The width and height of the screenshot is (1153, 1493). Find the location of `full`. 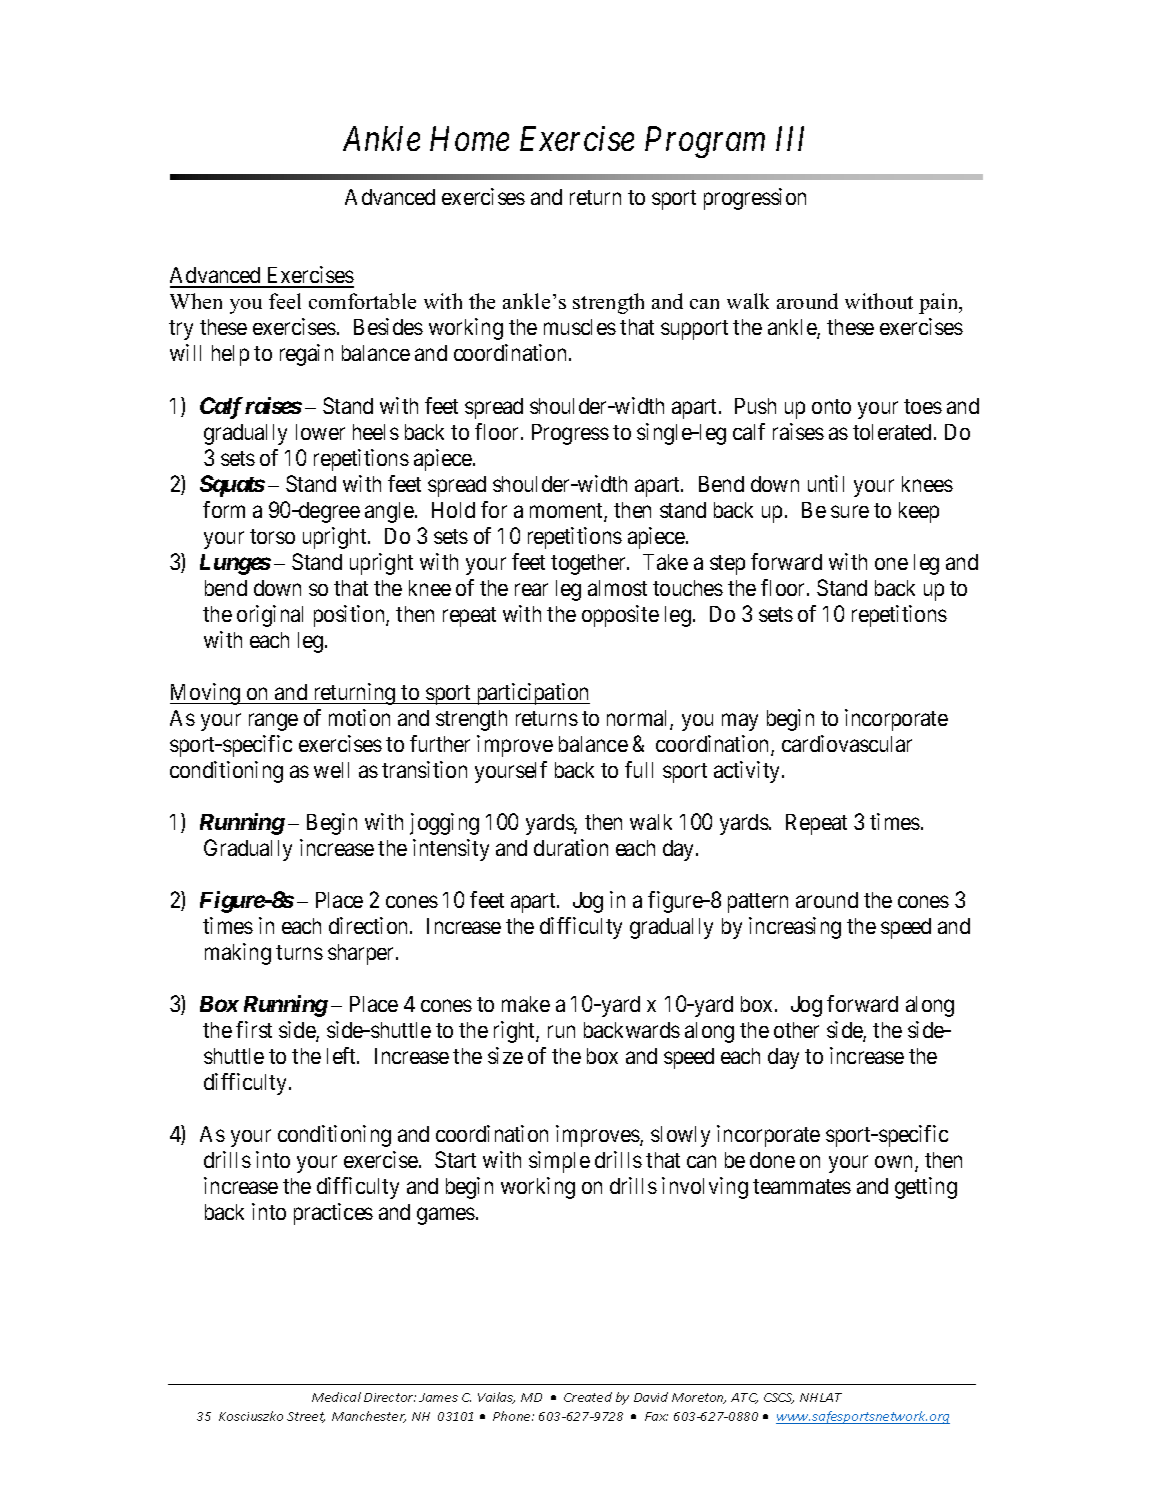

full is located at coordinates (639, 769).
